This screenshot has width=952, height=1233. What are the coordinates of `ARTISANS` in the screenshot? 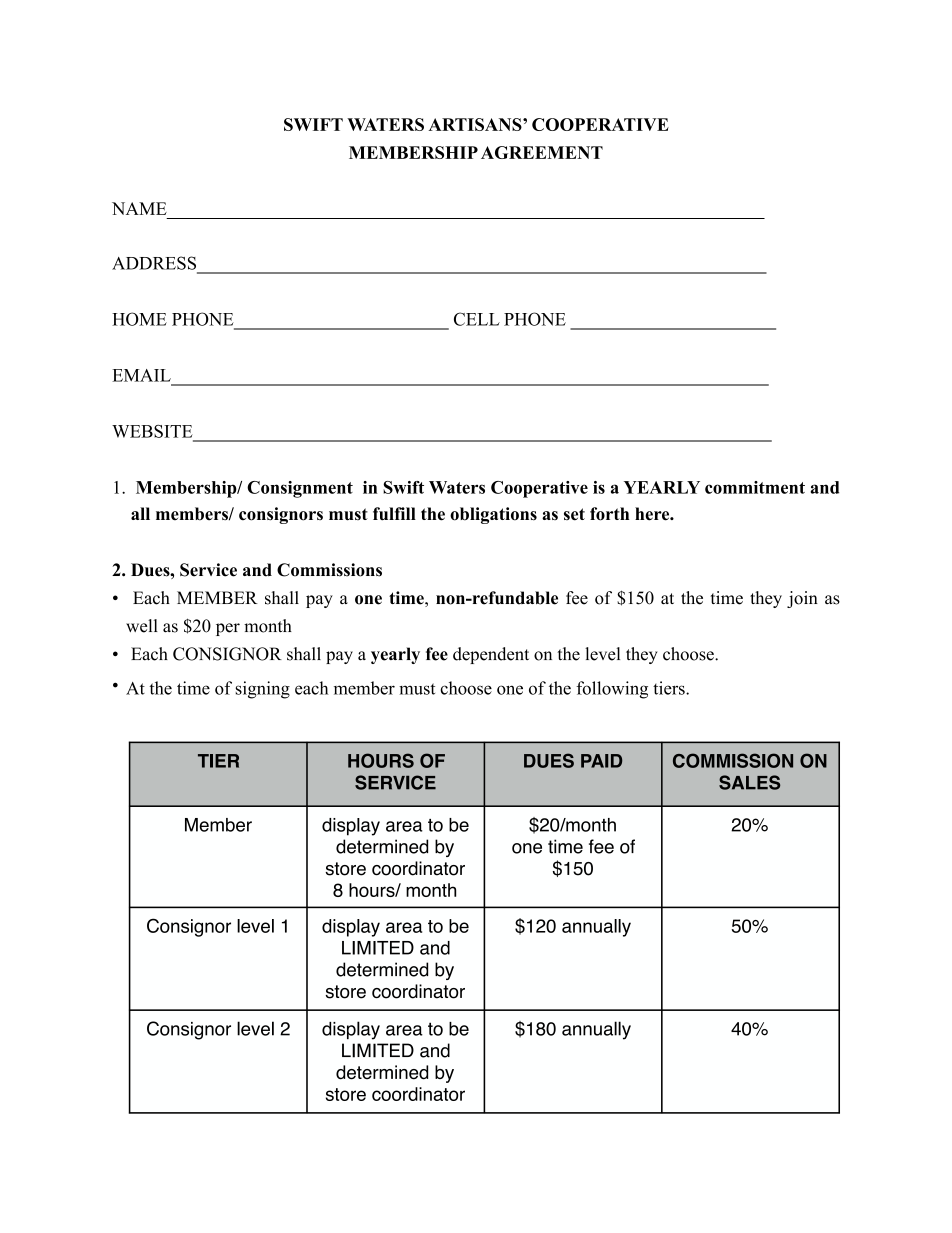 It's located at (476, 124).
